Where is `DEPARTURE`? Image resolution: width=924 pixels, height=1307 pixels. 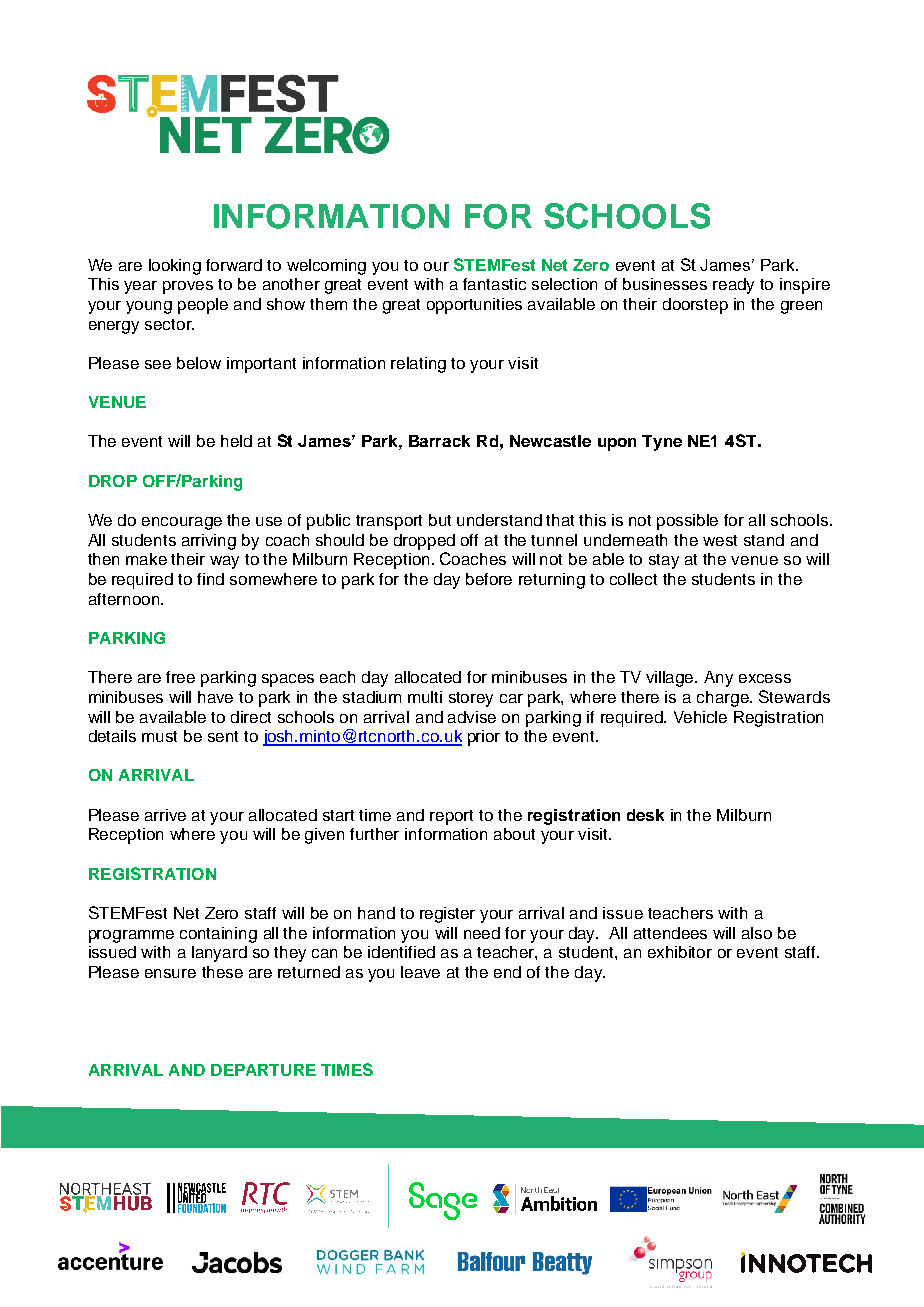
DEPARTURE is located at coordinates (263, 1070).
